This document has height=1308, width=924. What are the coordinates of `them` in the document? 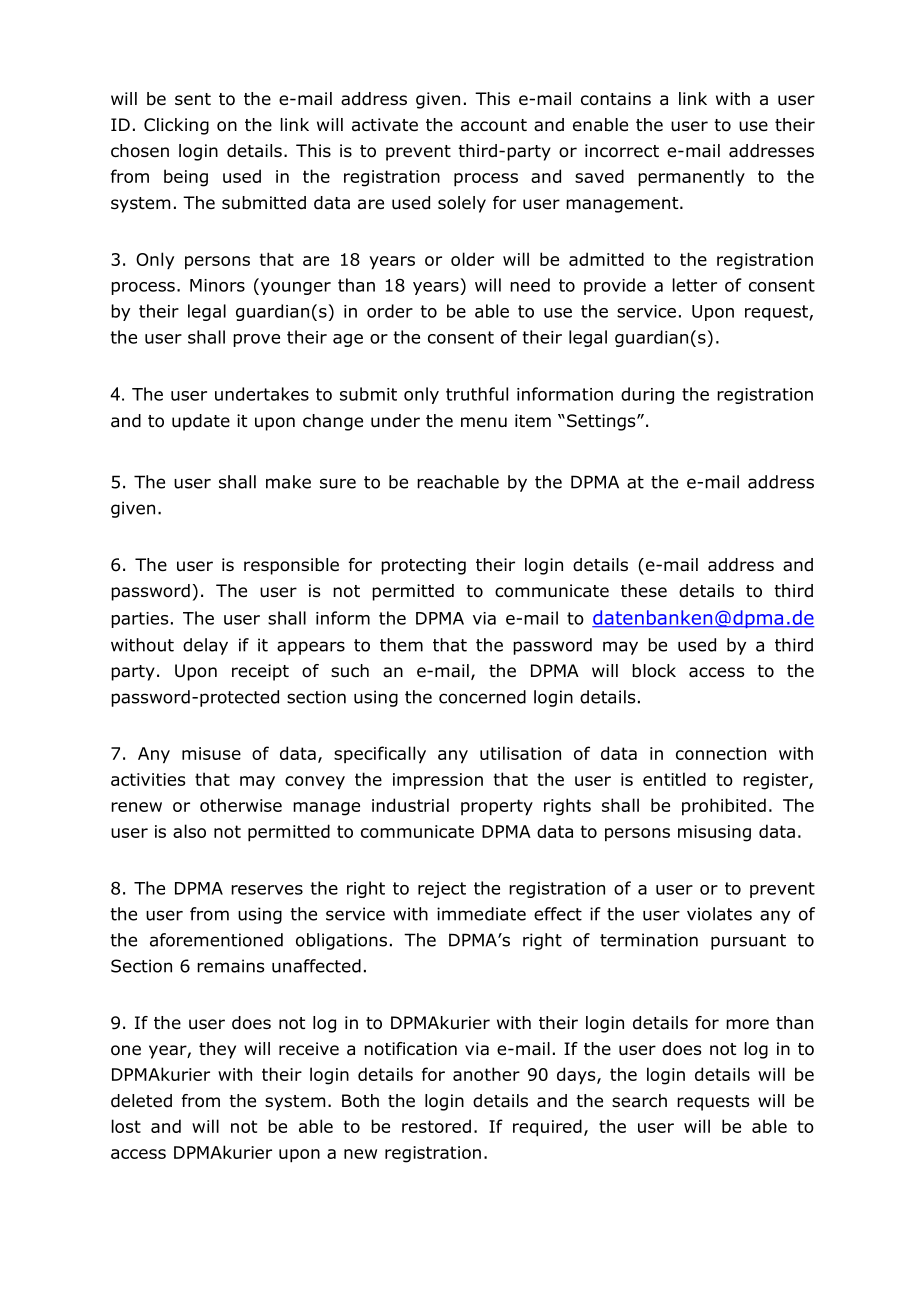 It's located at (401, 645).
